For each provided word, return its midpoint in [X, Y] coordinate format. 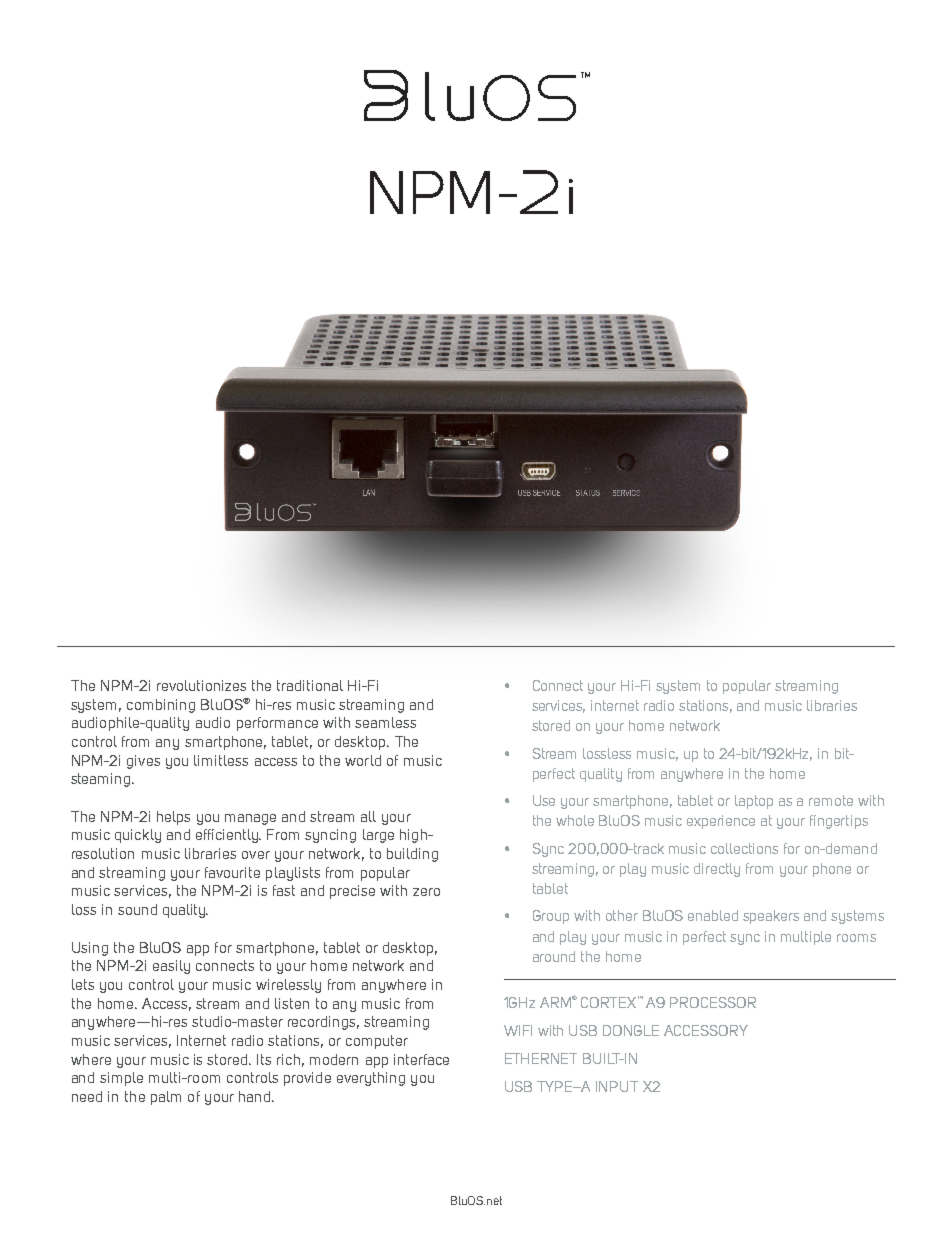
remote [831, 800]
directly [717, 870]
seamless [385, 722]
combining [161, 706]
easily [171, 967]
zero [426, 892]
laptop [754, 802]
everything [371, 1079]
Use [544, 800]
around [554, 956]
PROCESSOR [713, 1002]
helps [173, 818]
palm [166, 1098]
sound [137, 909]
